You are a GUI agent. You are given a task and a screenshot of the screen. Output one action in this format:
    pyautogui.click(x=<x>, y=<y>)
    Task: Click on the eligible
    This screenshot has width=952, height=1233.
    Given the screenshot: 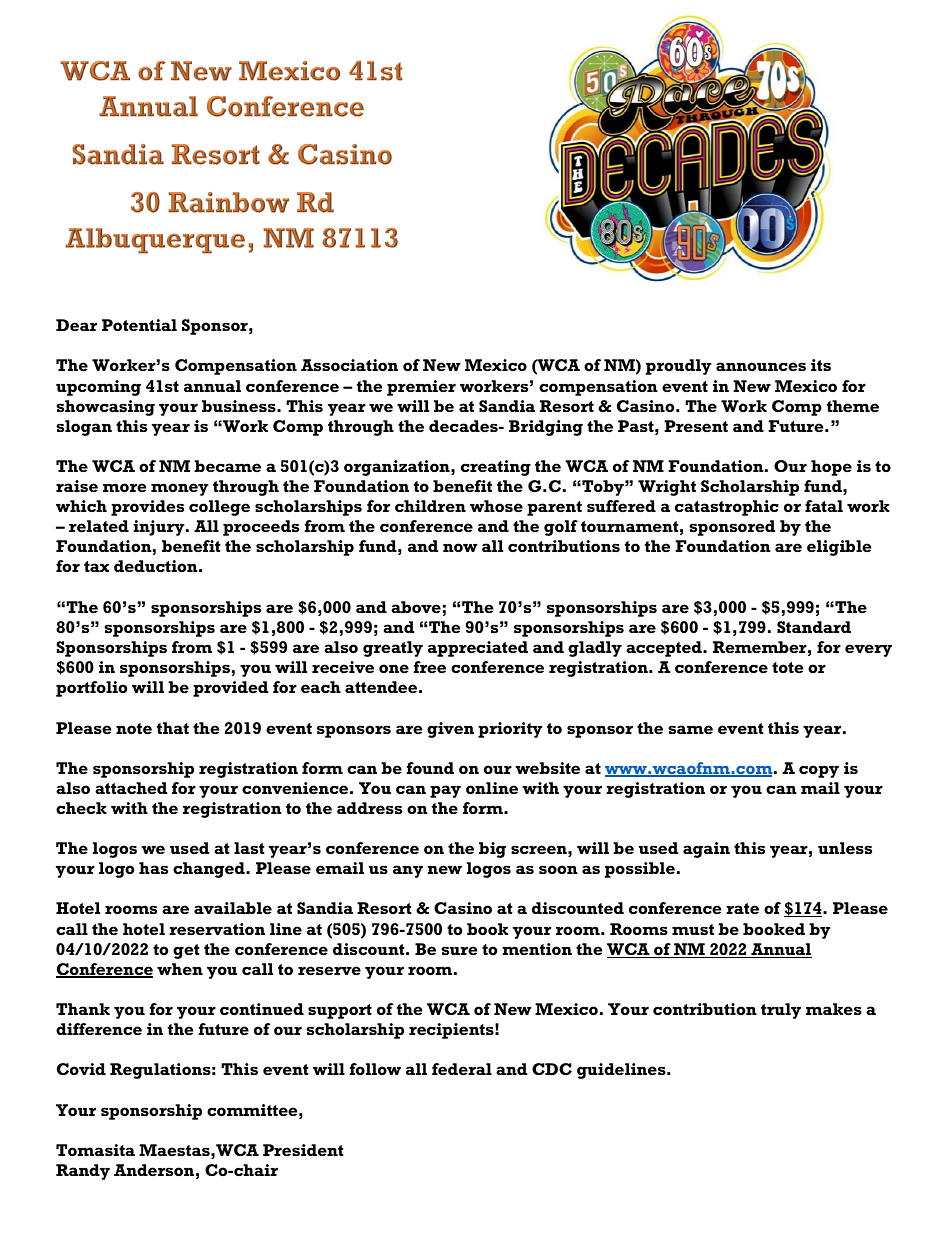 What is the action you would take?
    pyautogui.click(x=839, y=548)
